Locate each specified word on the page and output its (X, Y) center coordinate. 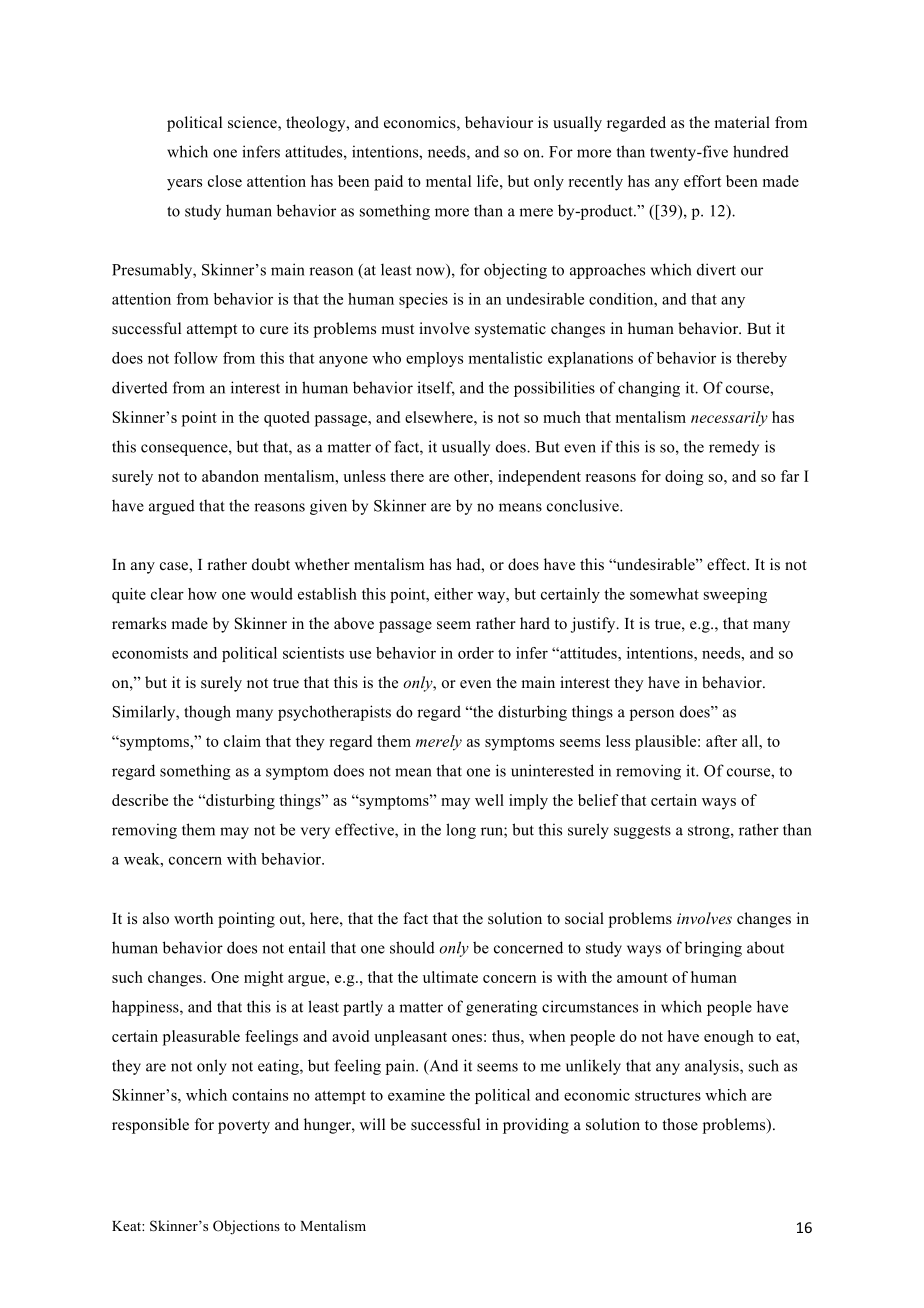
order (476, 653)
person (652, 715)
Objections (246, 1227)
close (225, 181)
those (680, 1124)
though (207, 713)
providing (536, 1126)
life (489, 181)
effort (702, 181)
